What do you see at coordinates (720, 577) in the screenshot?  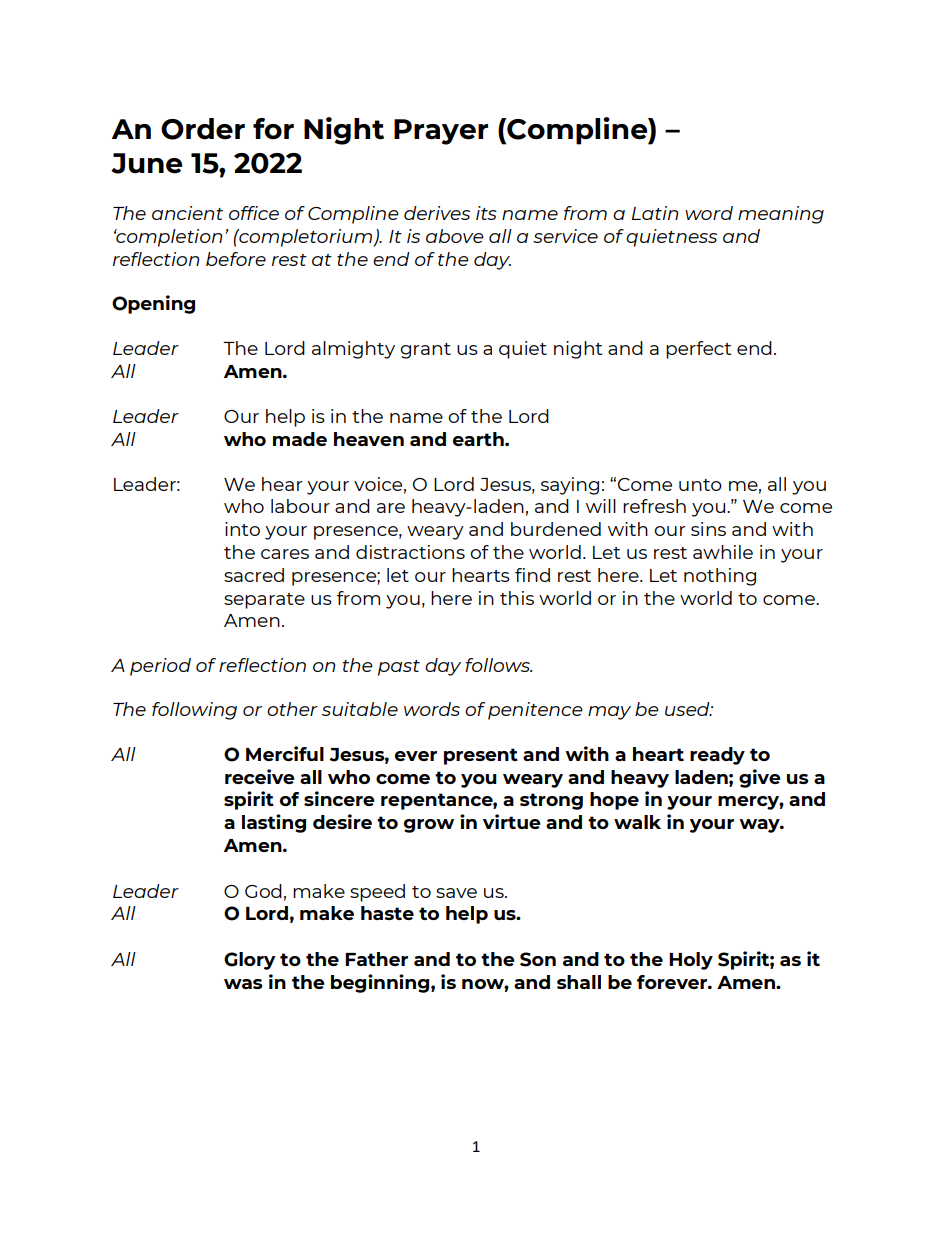 I see `nothing` at bounding box center [720, 577].
